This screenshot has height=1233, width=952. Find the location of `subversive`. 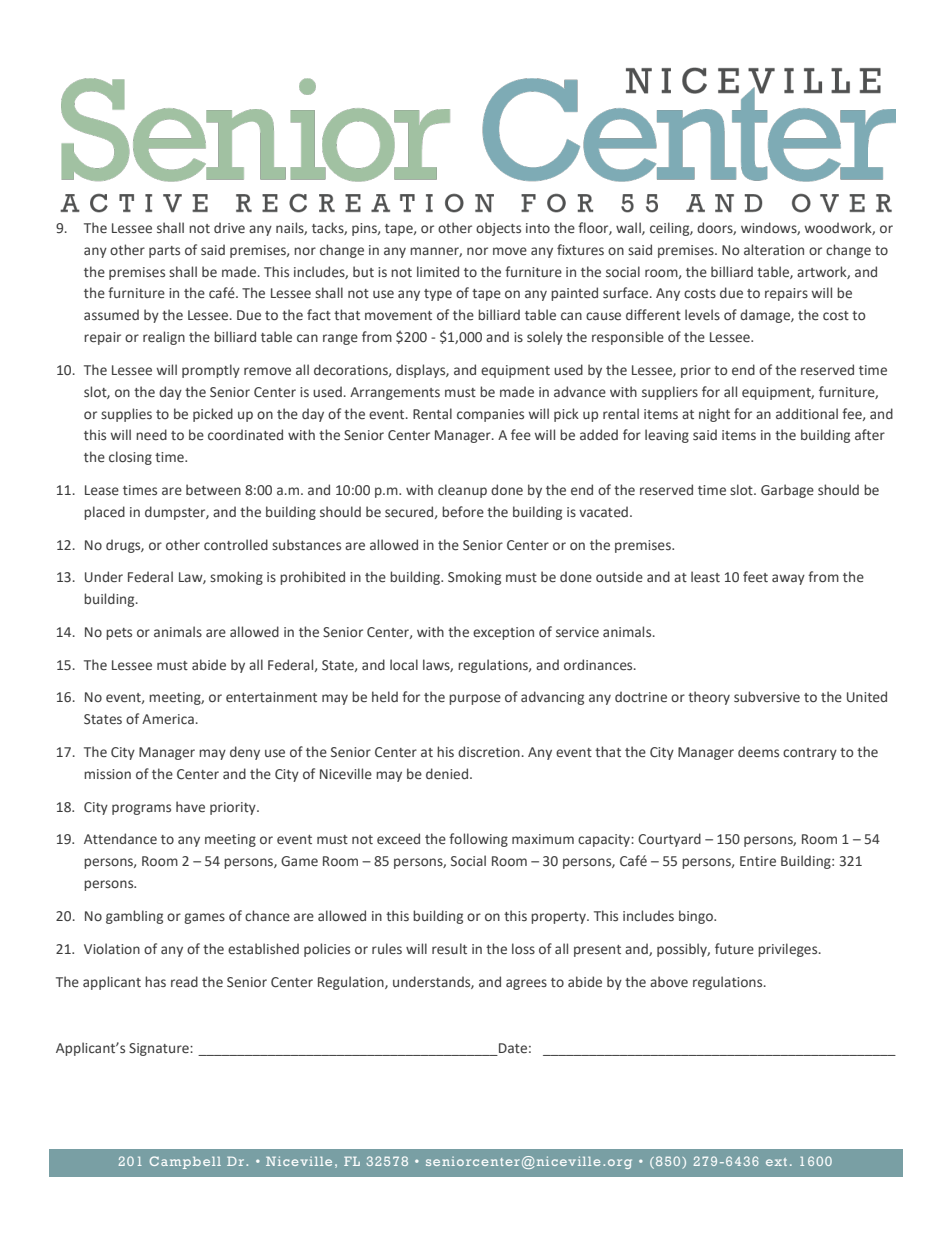

subversive is located at coordinates (767, 697).
